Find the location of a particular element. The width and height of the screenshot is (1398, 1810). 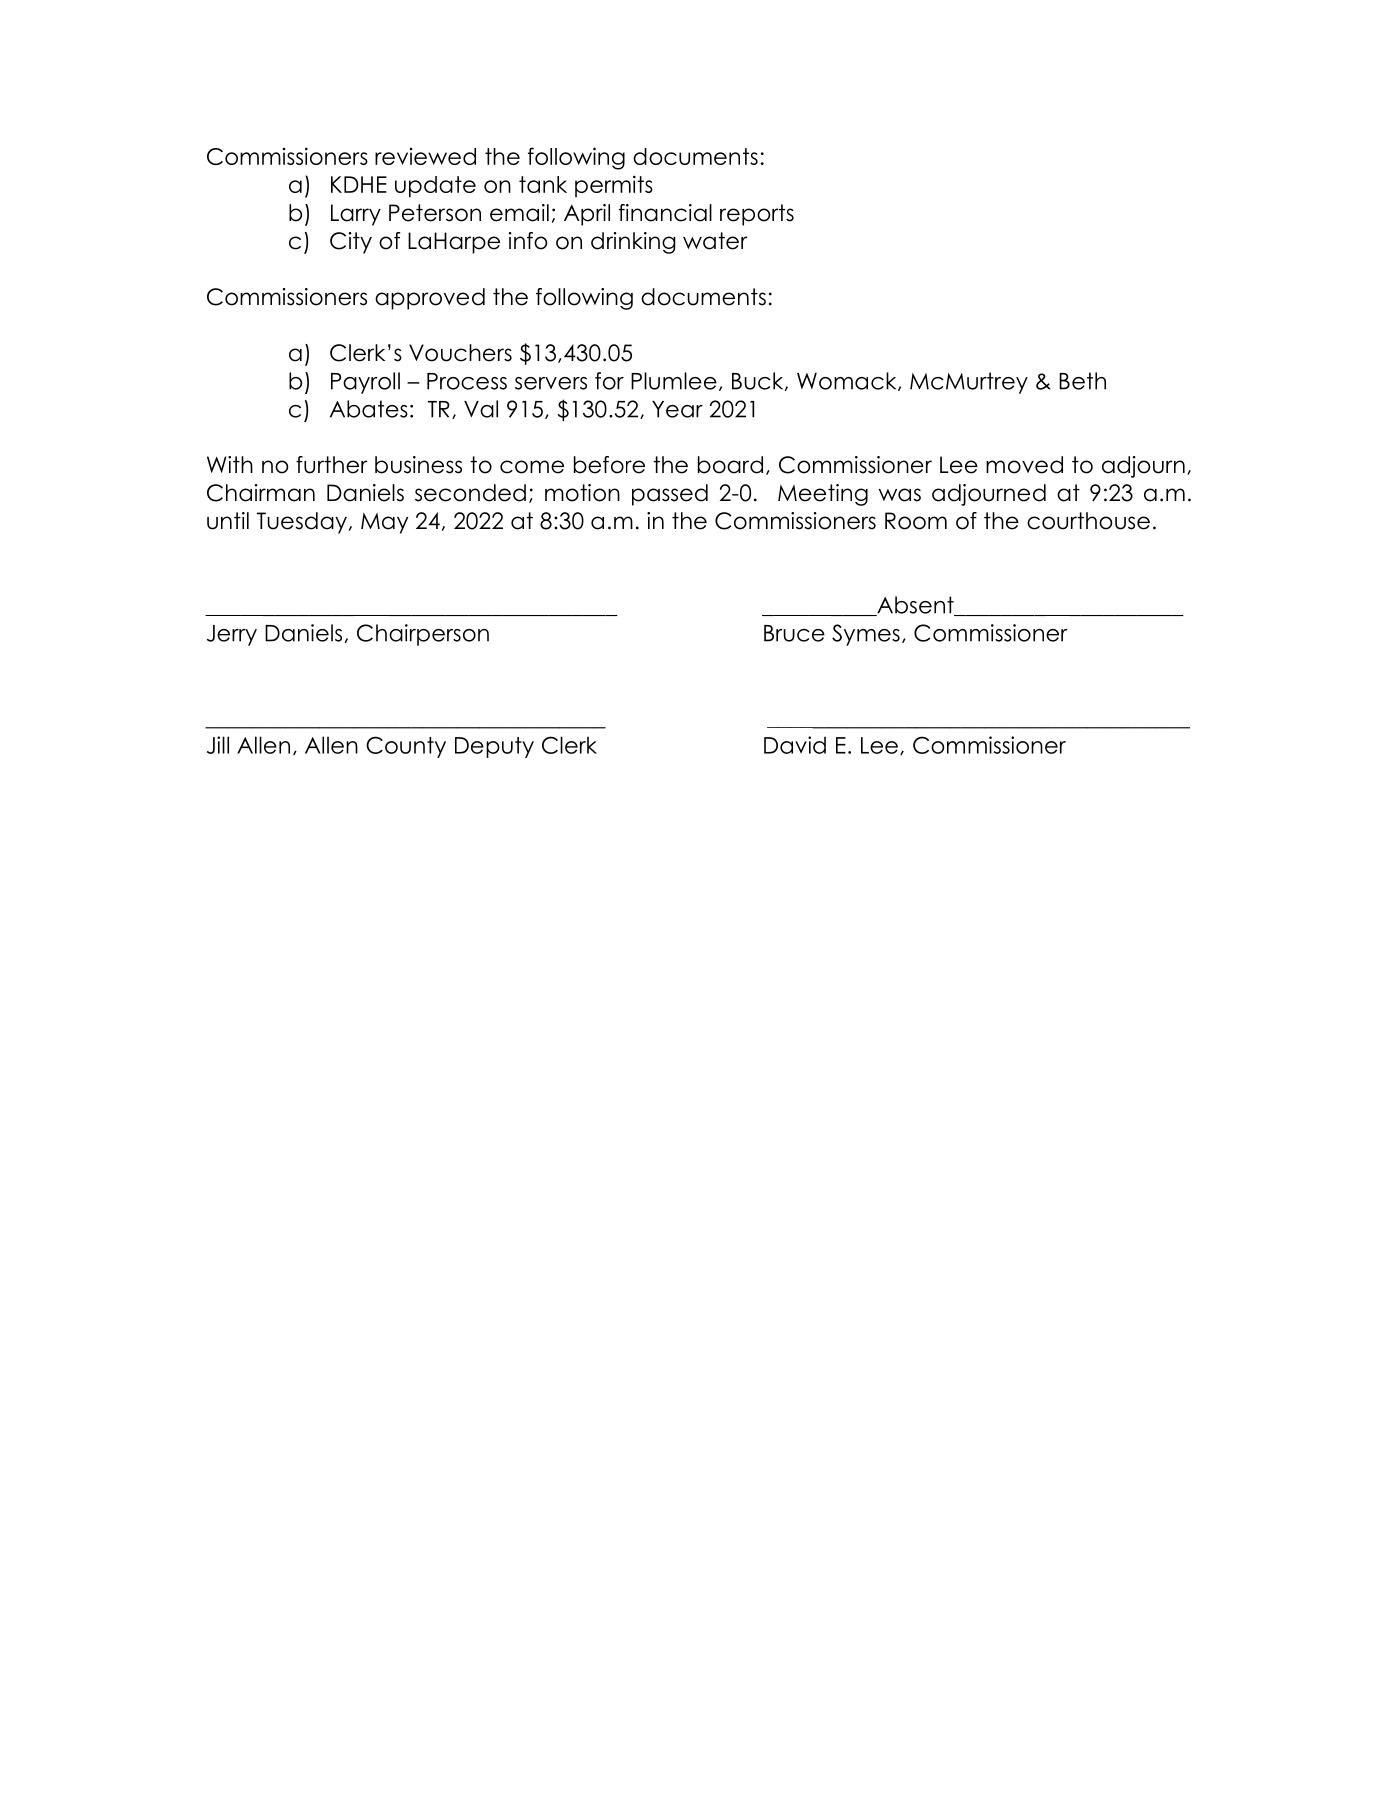

reports is located at coordinates (757, 215).
